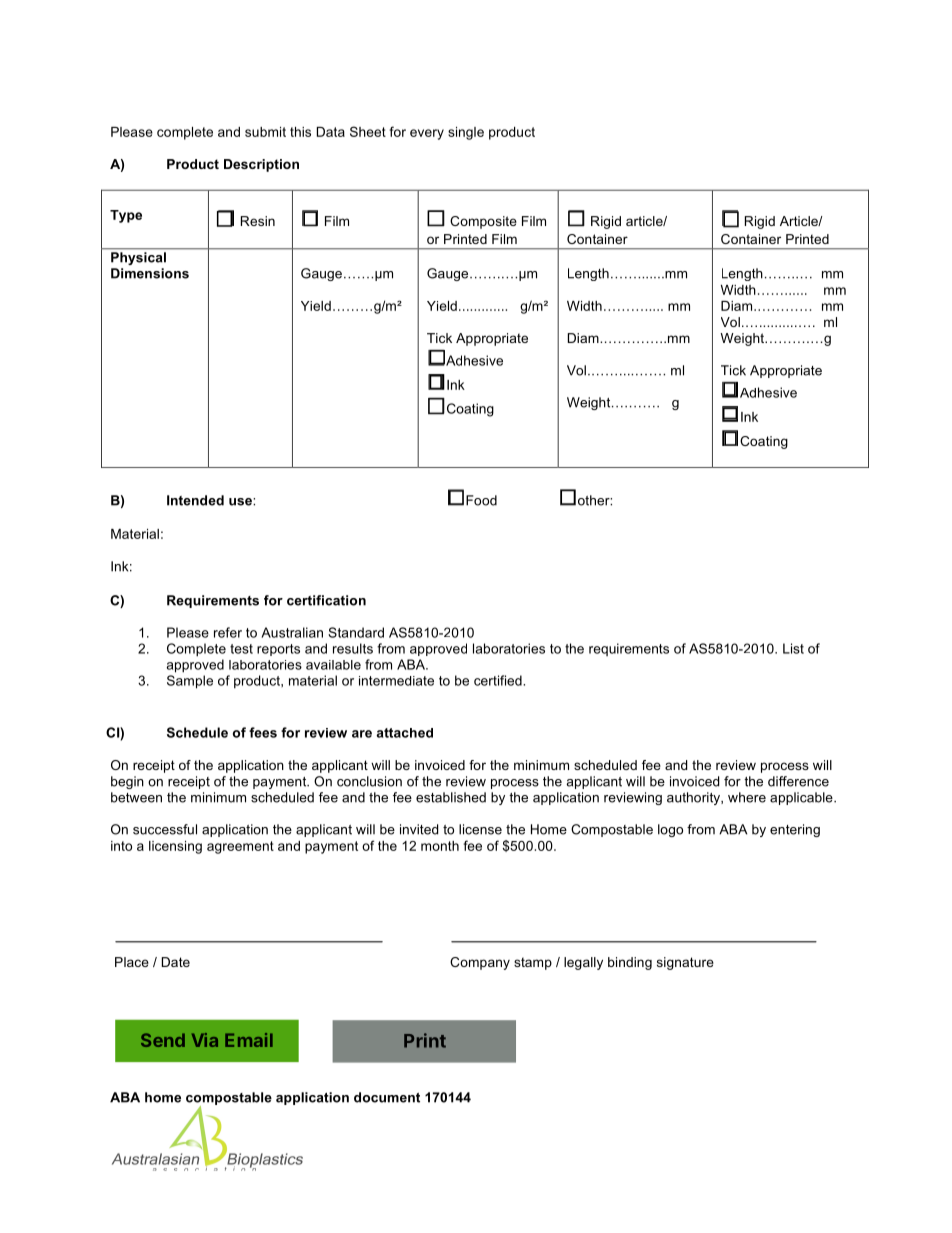 The width and height of the page is (952, 1233). Describe the element at coordinates (483, 222) in the page. I see `Composite` at that location.
